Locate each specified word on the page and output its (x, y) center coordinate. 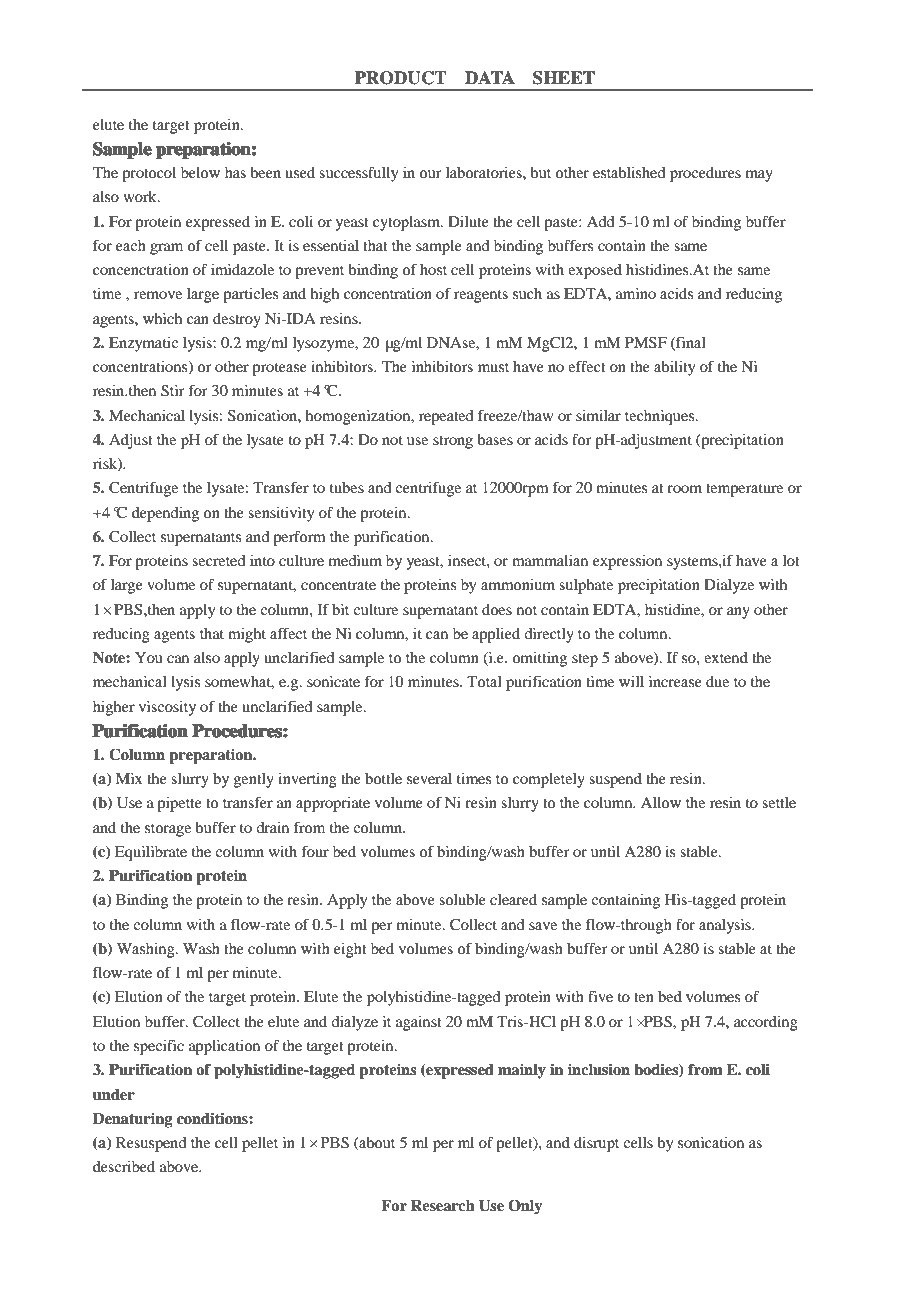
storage (168, 830)
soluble (462, 899)
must (493, 367)
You (149, 657)
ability (674, 368)
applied (496, 635)
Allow (661, 802)
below (200, 172)
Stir (172, 391)
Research (443, 1206)
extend (726, 657)
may (759, 176)
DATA (490, 77)
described (124, 1166)
